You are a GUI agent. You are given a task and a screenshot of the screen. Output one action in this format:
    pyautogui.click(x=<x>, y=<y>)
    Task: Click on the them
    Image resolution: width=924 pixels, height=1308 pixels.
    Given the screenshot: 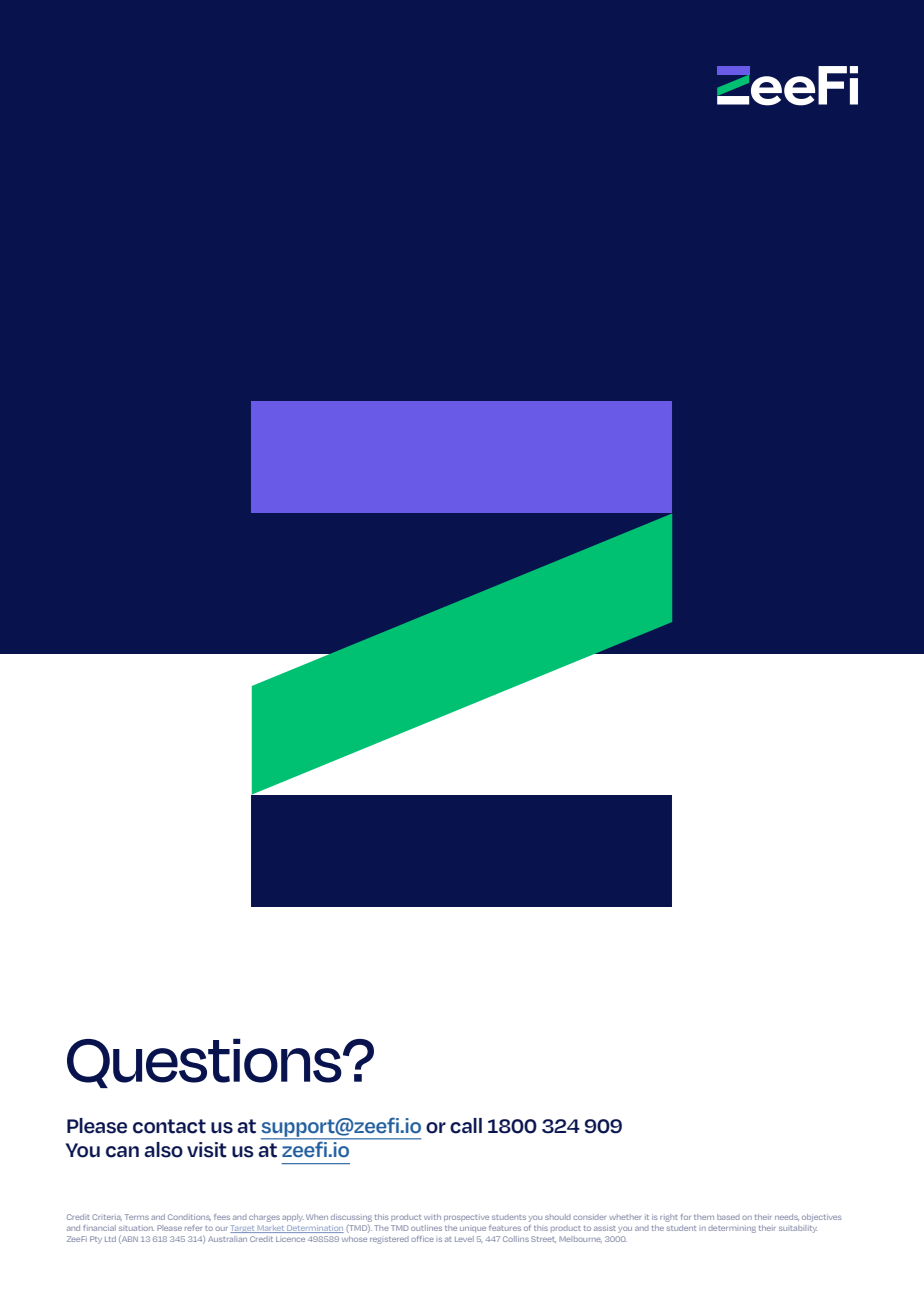 What is the action you would take?
    pyautogui.click(x=704, y=1217)
